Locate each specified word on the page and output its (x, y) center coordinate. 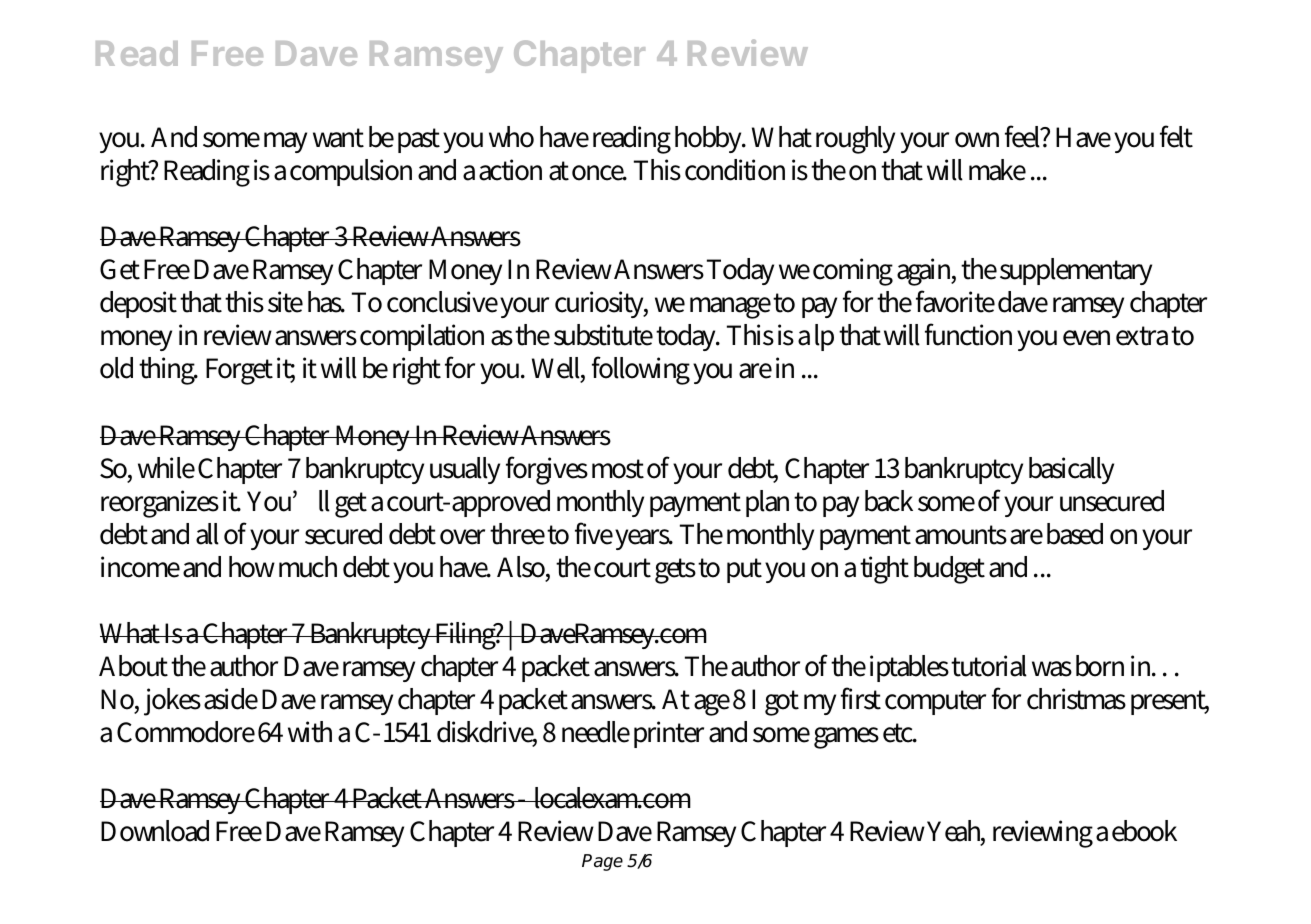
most (618, 469)
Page (602, 862)
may (285, 142)
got (782, 703)
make (997, 170)
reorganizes (160, 504)
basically (1071, 470)
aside (231, 699)
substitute (603, 335)
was (1052, 669)
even (1086, 338)
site (285, 302)
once (599, 173)
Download (155, 831)
